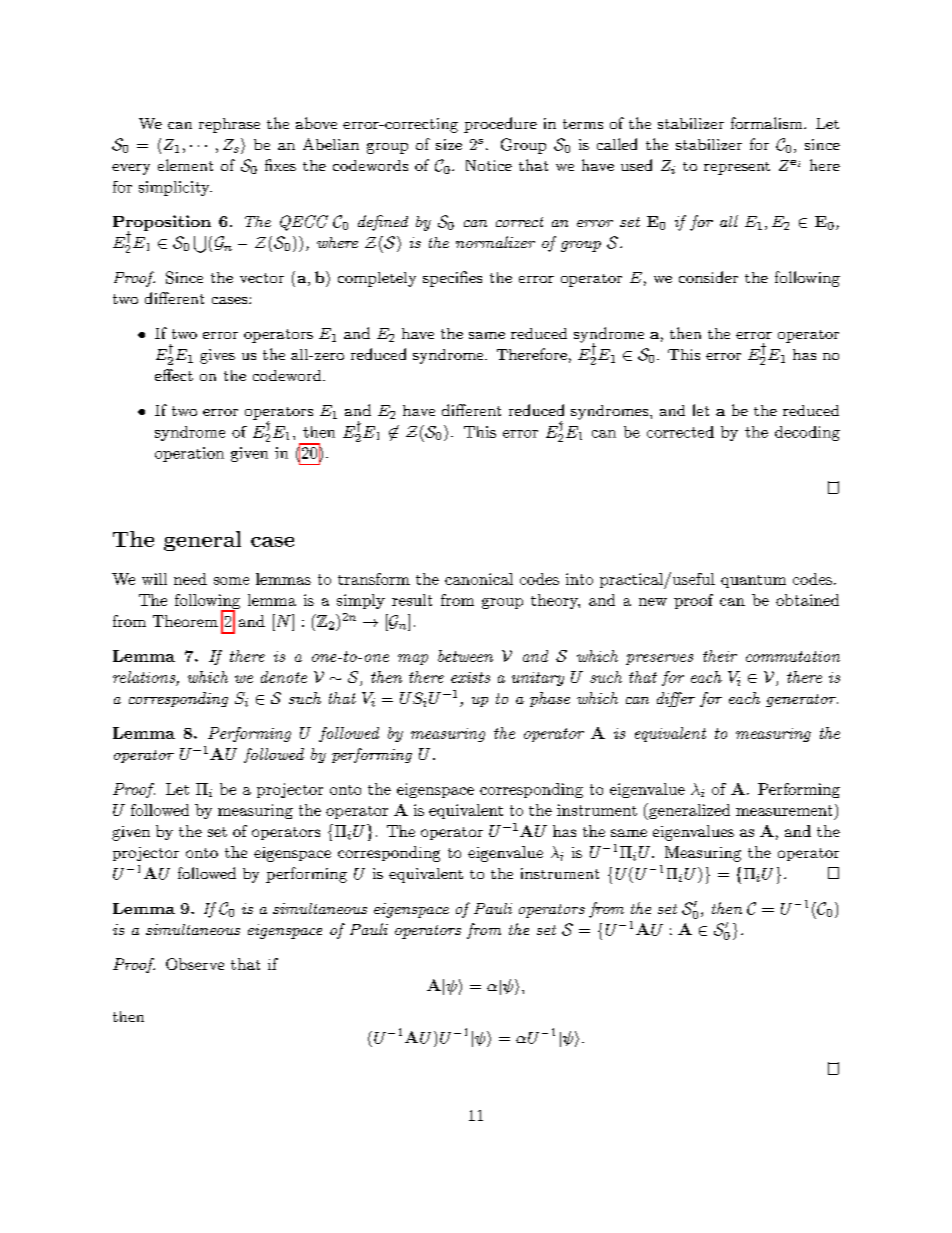 This screenshot has width=952, height=1233. I want to click on size, so click(449, 144).
